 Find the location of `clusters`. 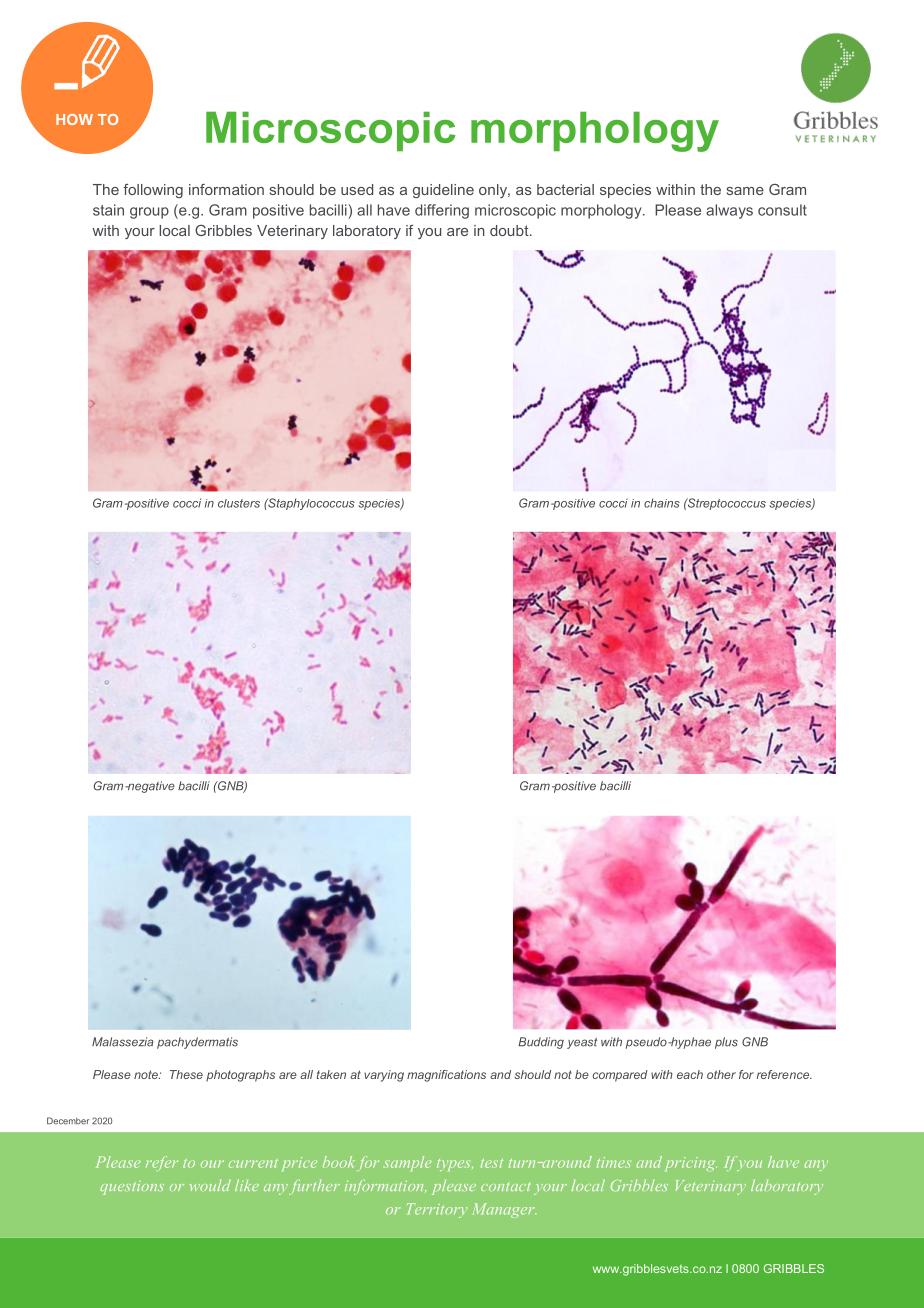

clusters is located at coordinates (239, 503).
